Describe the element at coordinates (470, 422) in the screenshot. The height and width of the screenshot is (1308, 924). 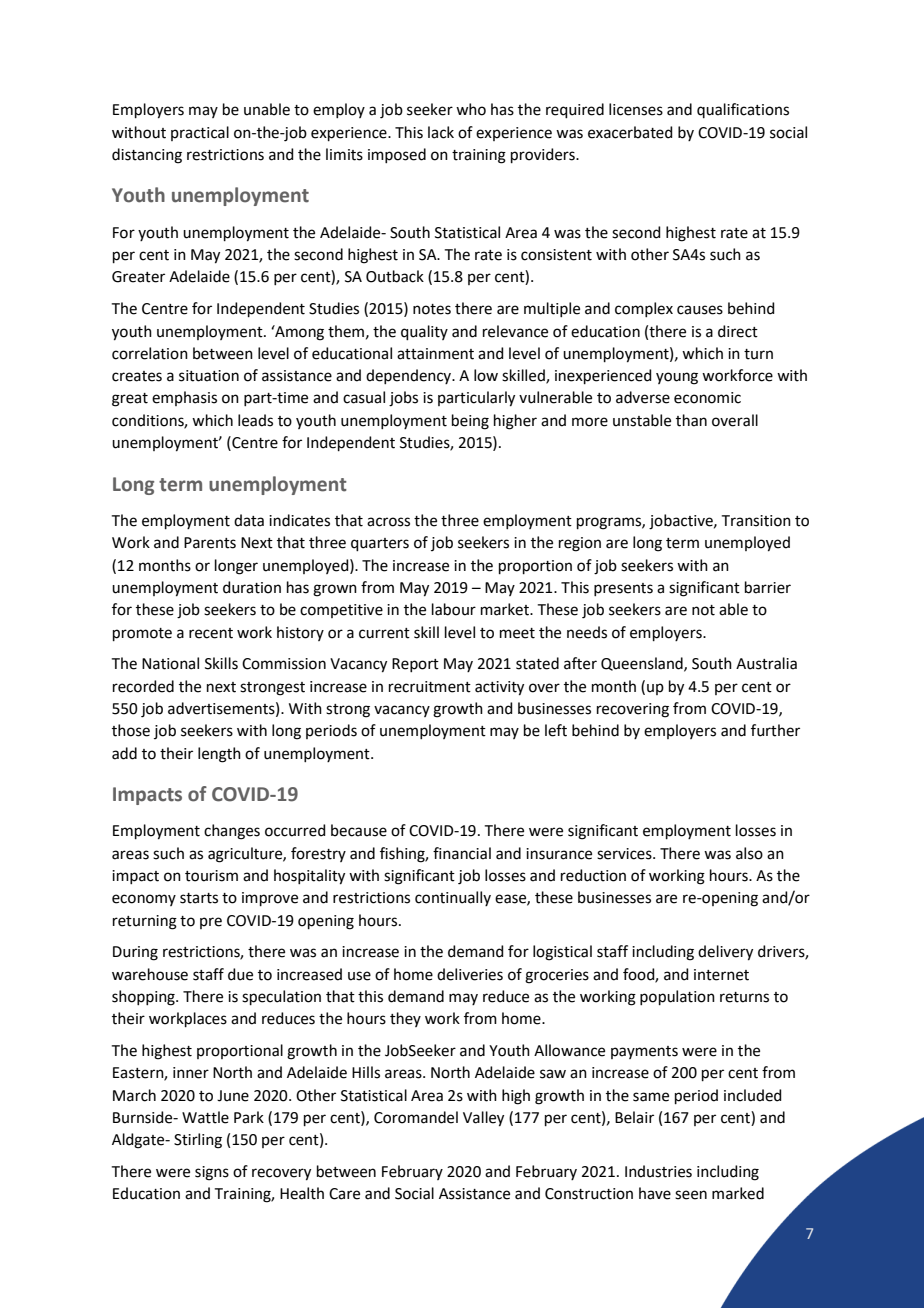
I see `being` at that location.
